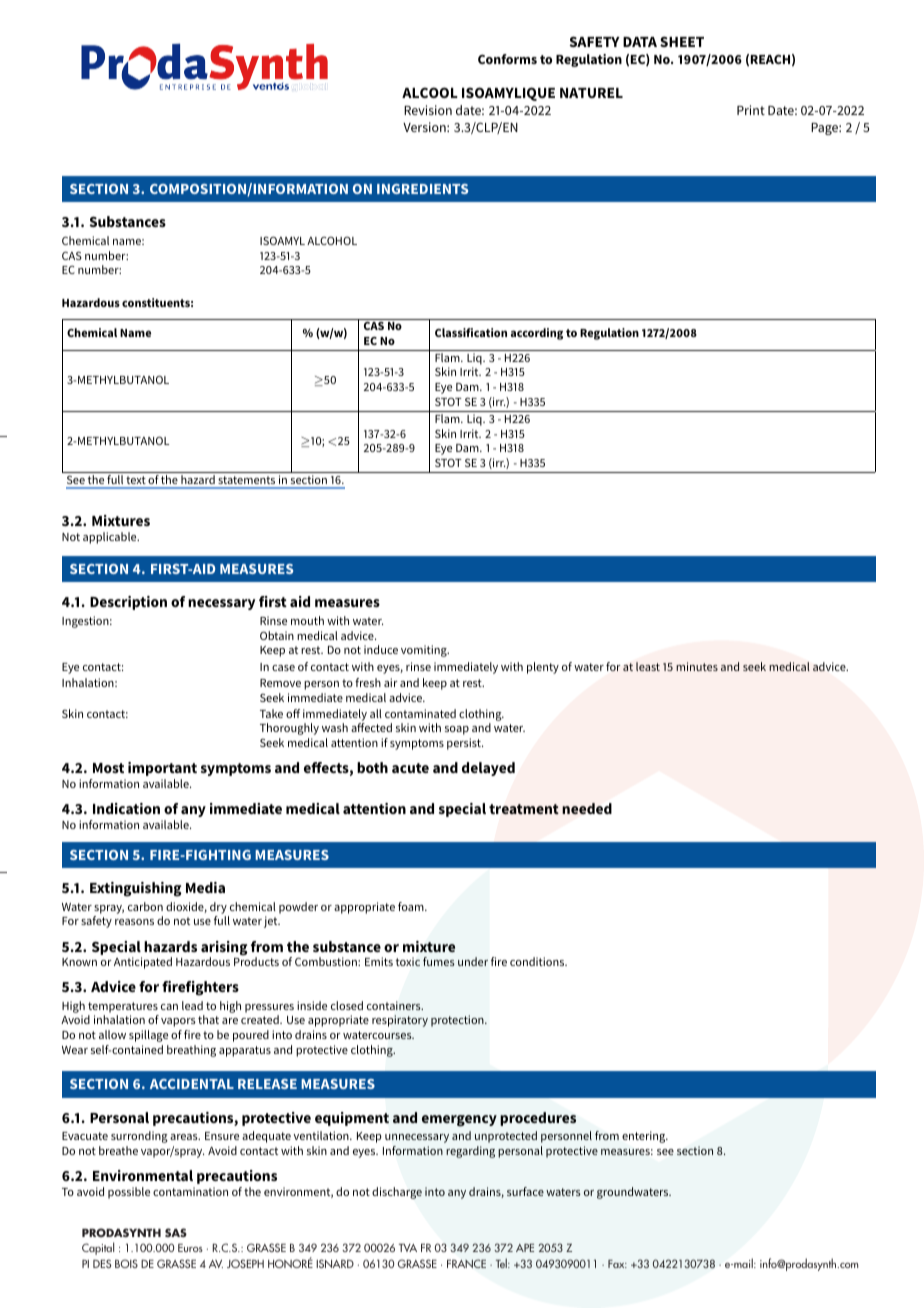 This screenshot has height=1308, width=924. I want to click on Print, so click(751, 110).
